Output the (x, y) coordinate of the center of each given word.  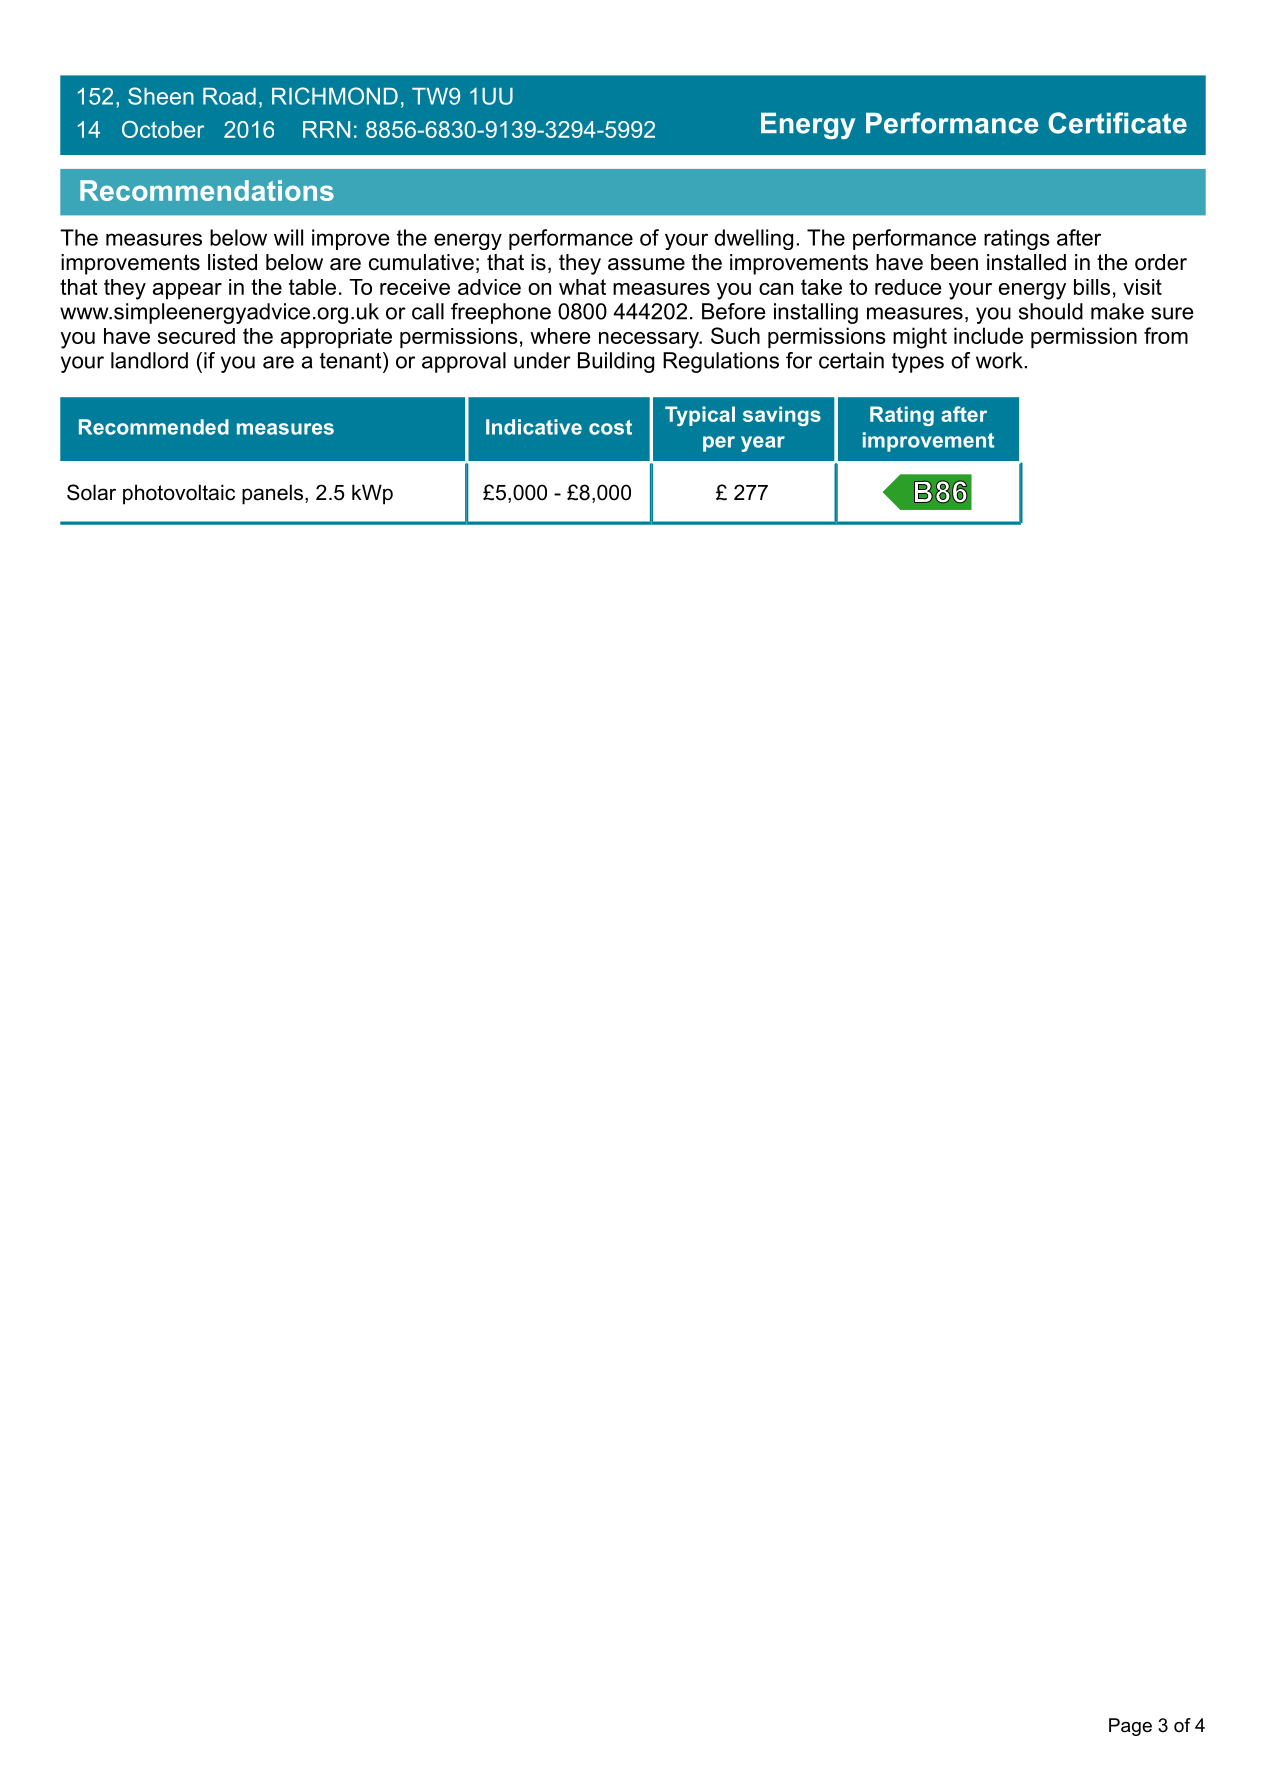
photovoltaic (179, 494)
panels (272, 494)
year (763, 444)
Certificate (1117, 123)
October (163, 129)
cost (610, 427)
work (1000, 360)
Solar (91, 492)
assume (646, 264)
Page (1130, 1727)
